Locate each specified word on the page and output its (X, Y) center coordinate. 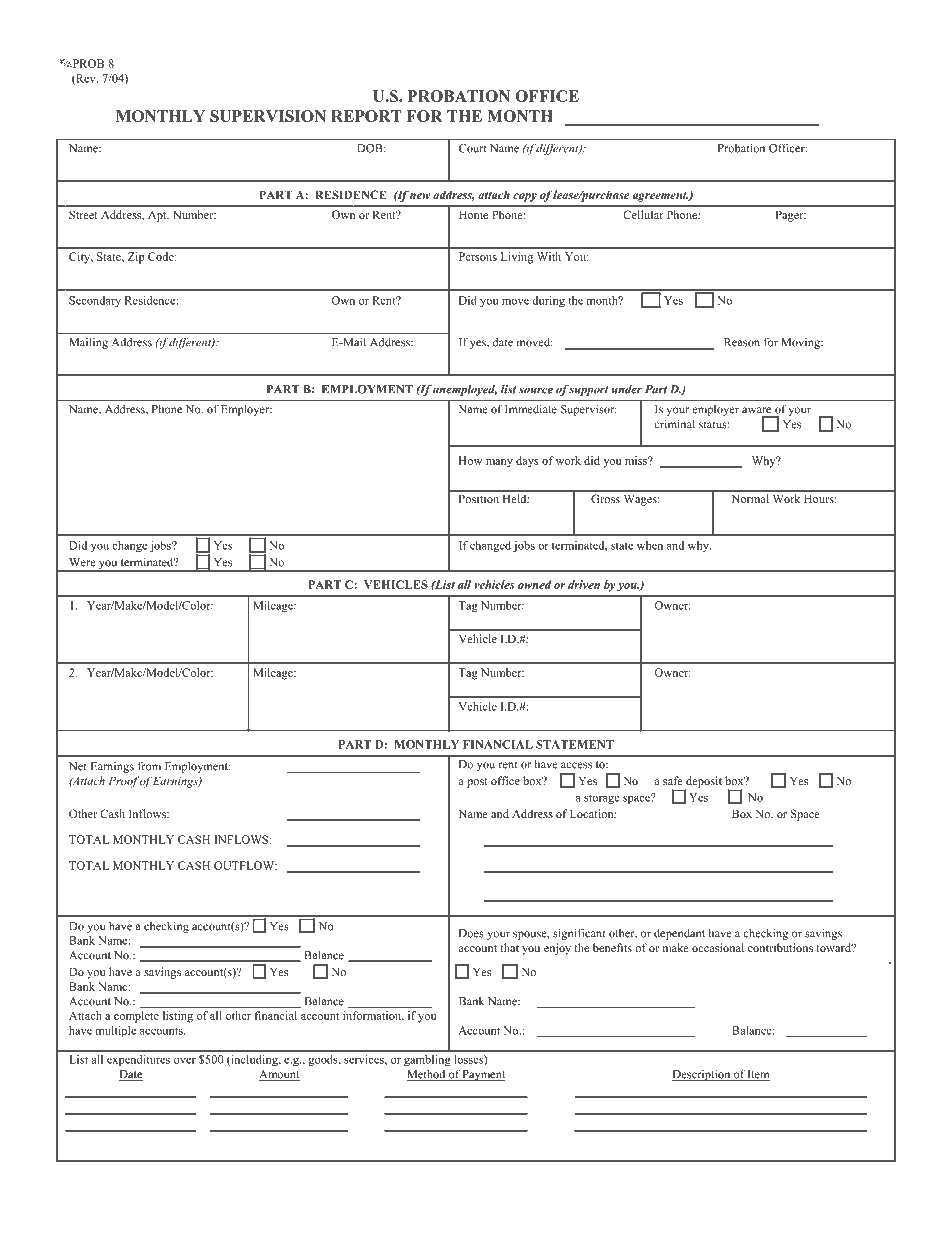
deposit (703, 783)
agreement (660, 197)
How (470, 460)
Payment (483, 1075)
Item (758, 1075)
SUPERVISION (268, 116)
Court (472, 148)
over (185, 1061)
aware (756, 410)
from (149, 766)
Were (82, 562)
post (477, 783)
